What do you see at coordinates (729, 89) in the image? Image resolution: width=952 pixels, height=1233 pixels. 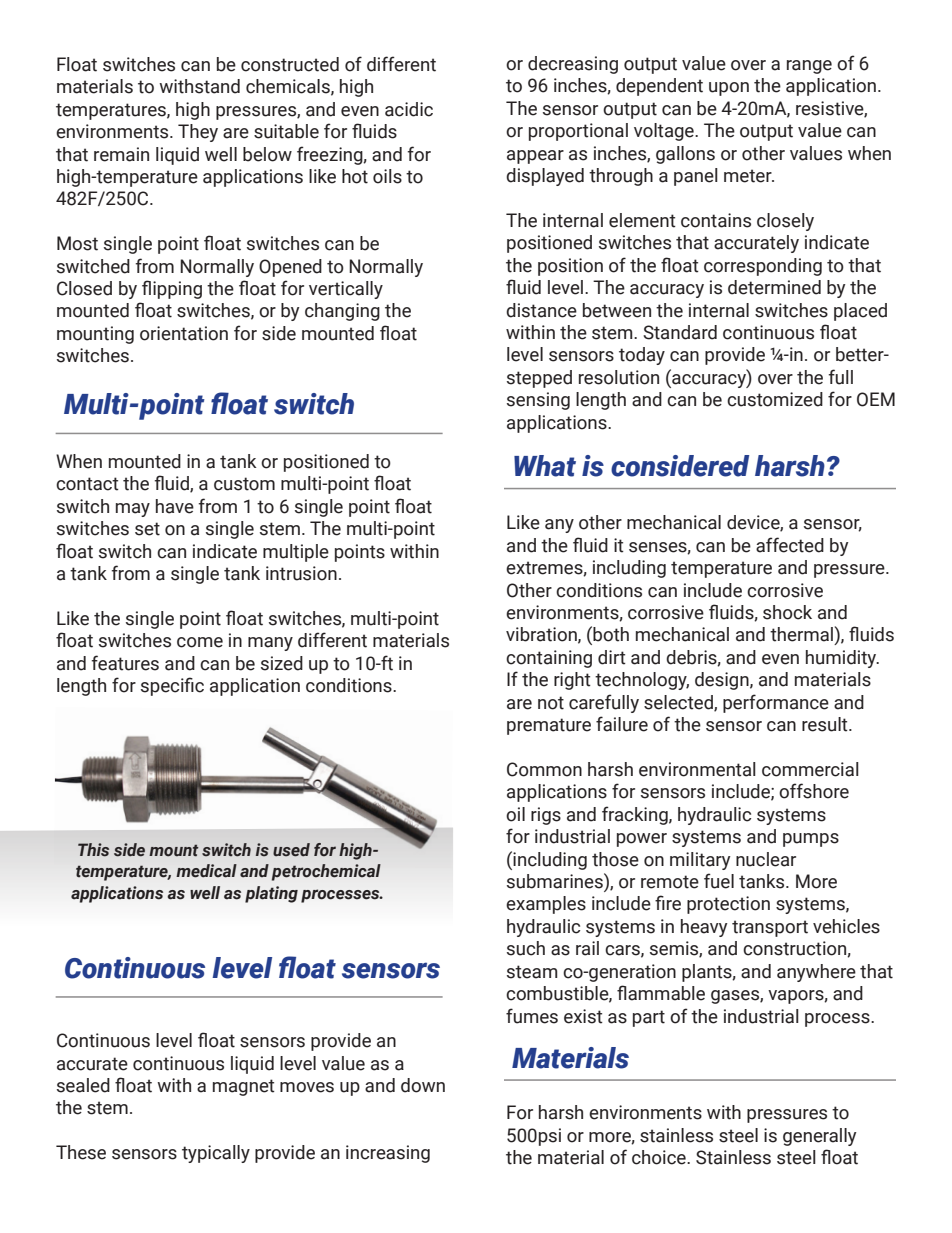 I see `upon` at bounding box center [729, 89].
